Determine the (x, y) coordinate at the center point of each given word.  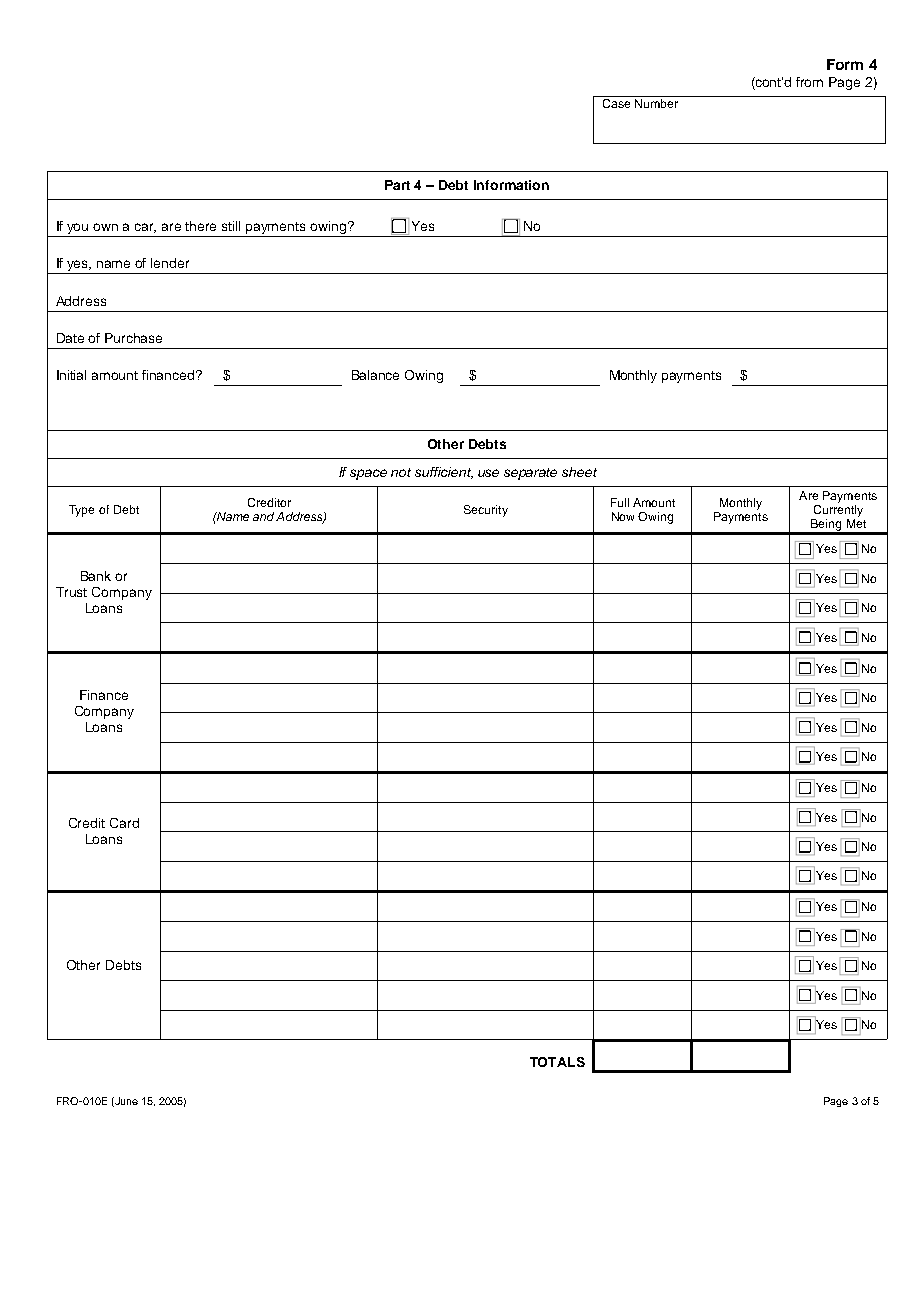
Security (486, 511)
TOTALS (557, 1062)
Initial (71, 375)
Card (124, 823)
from (809, 82)
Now (623, 516)
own (105, 227)
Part (397, 185)
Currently (838, 509)
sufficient (444, 473)
